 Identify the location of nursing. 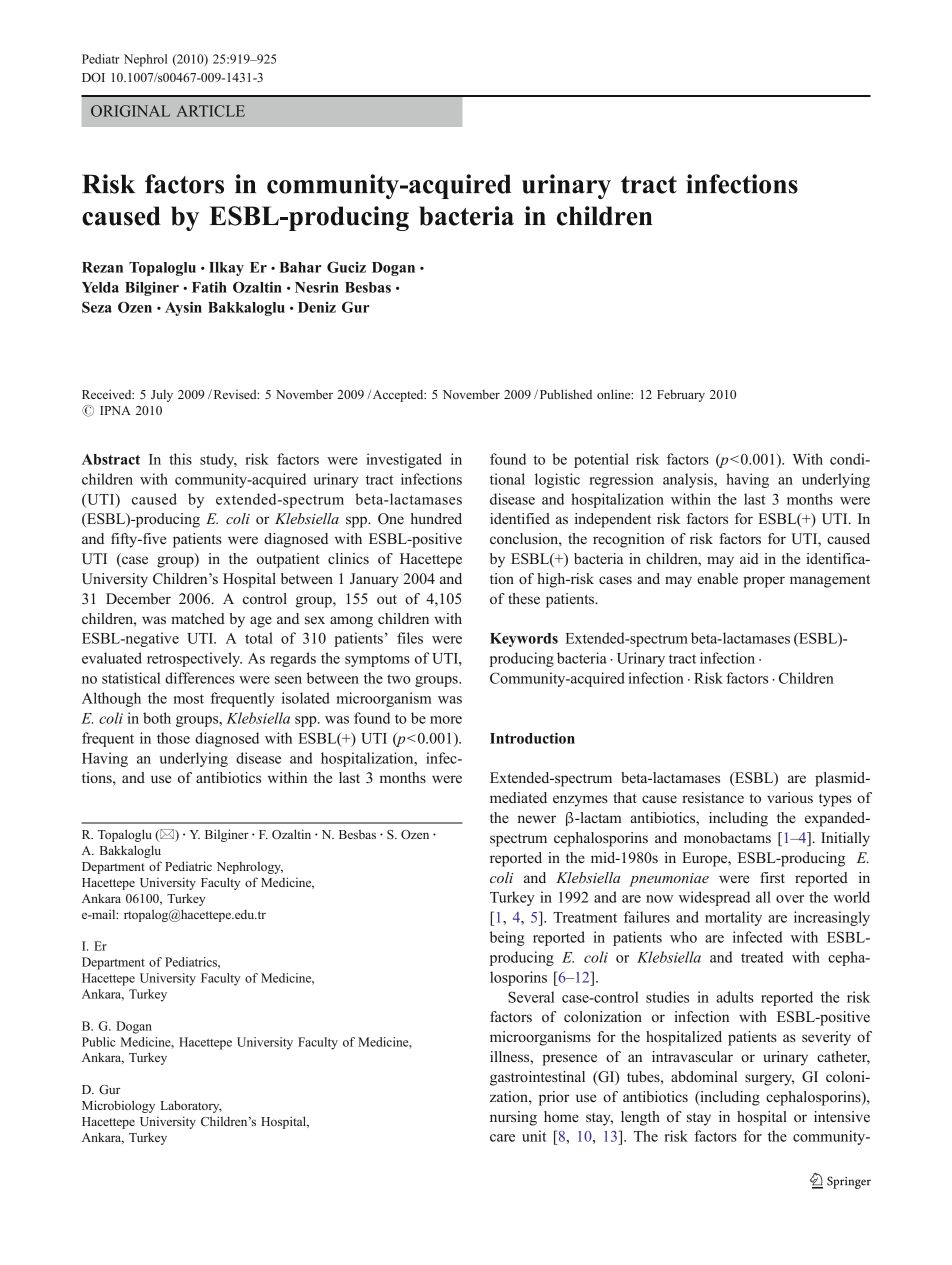
(513, 1118).
